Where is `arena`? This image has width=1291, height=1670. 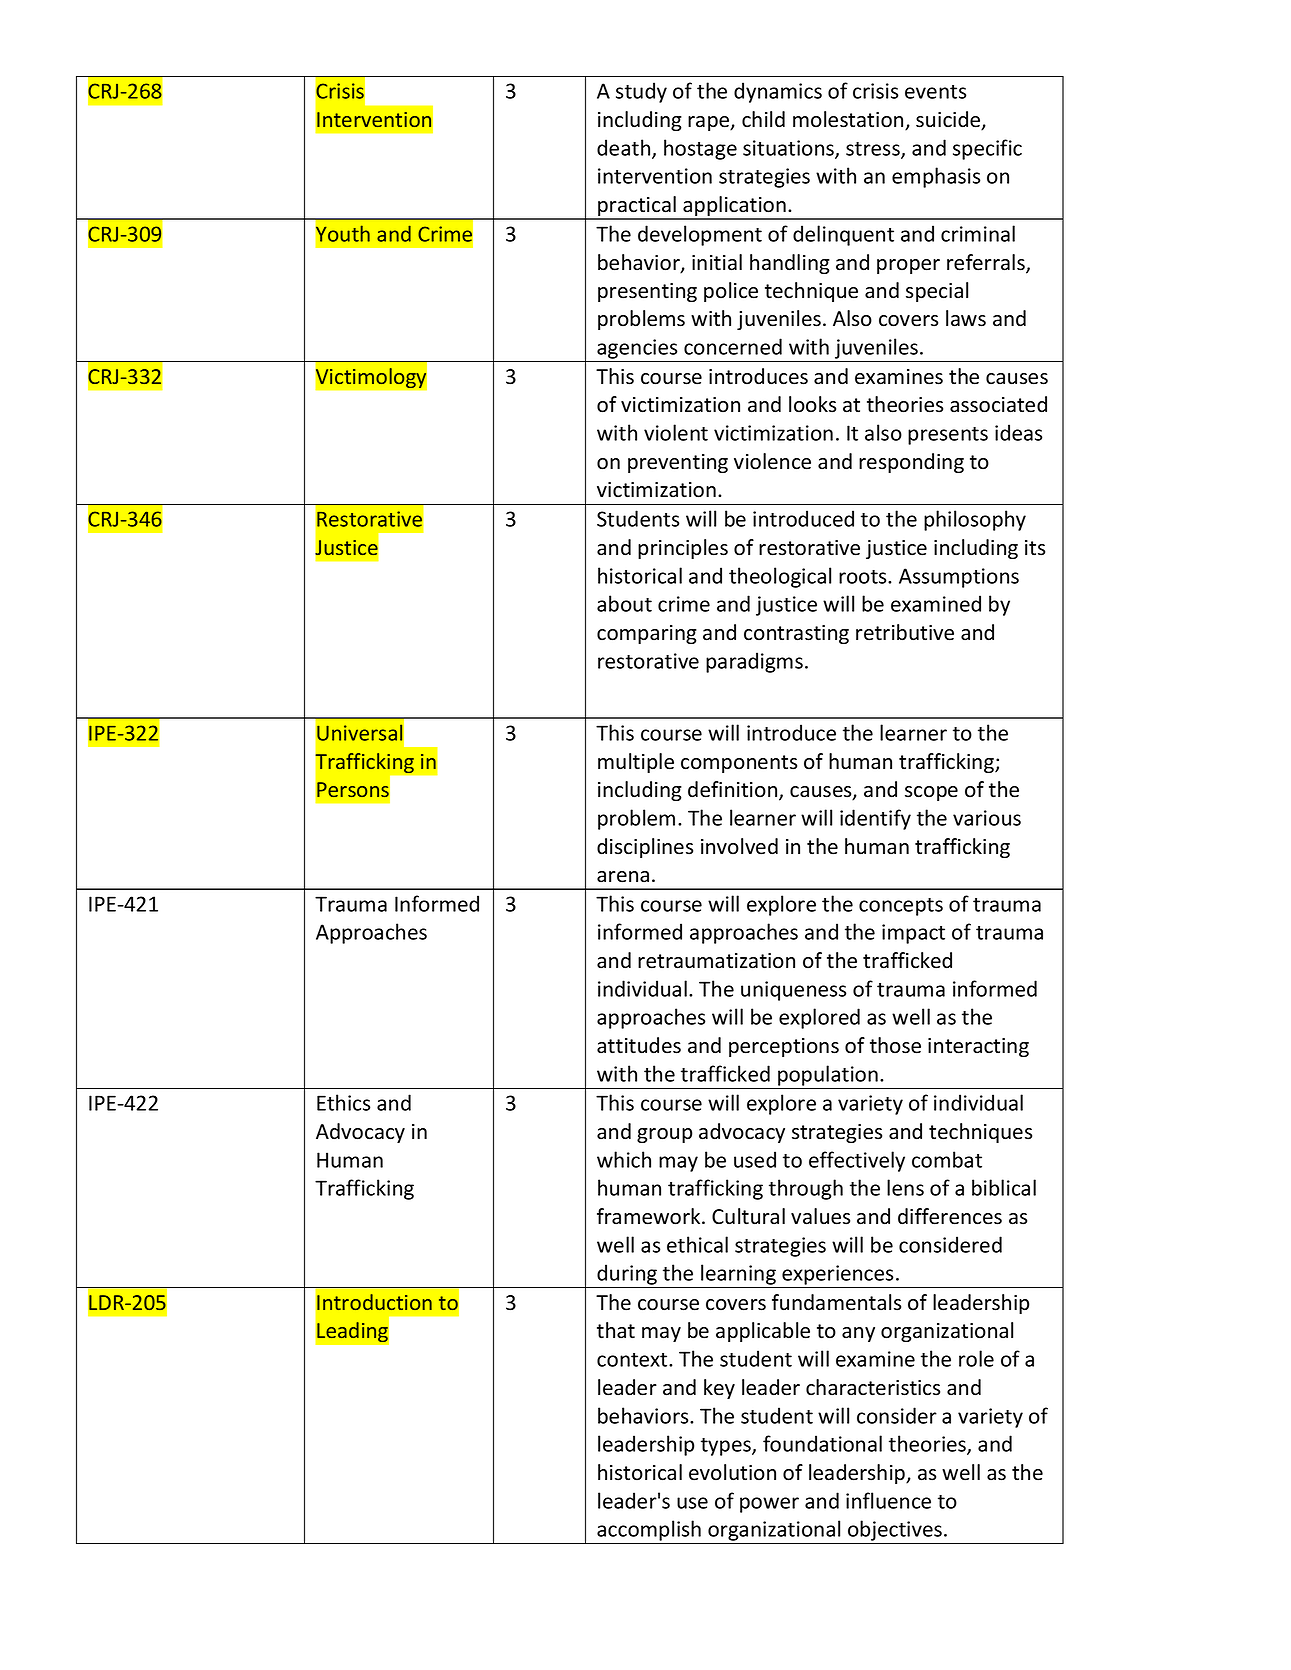 arena is located at coordinates (623, 877).
